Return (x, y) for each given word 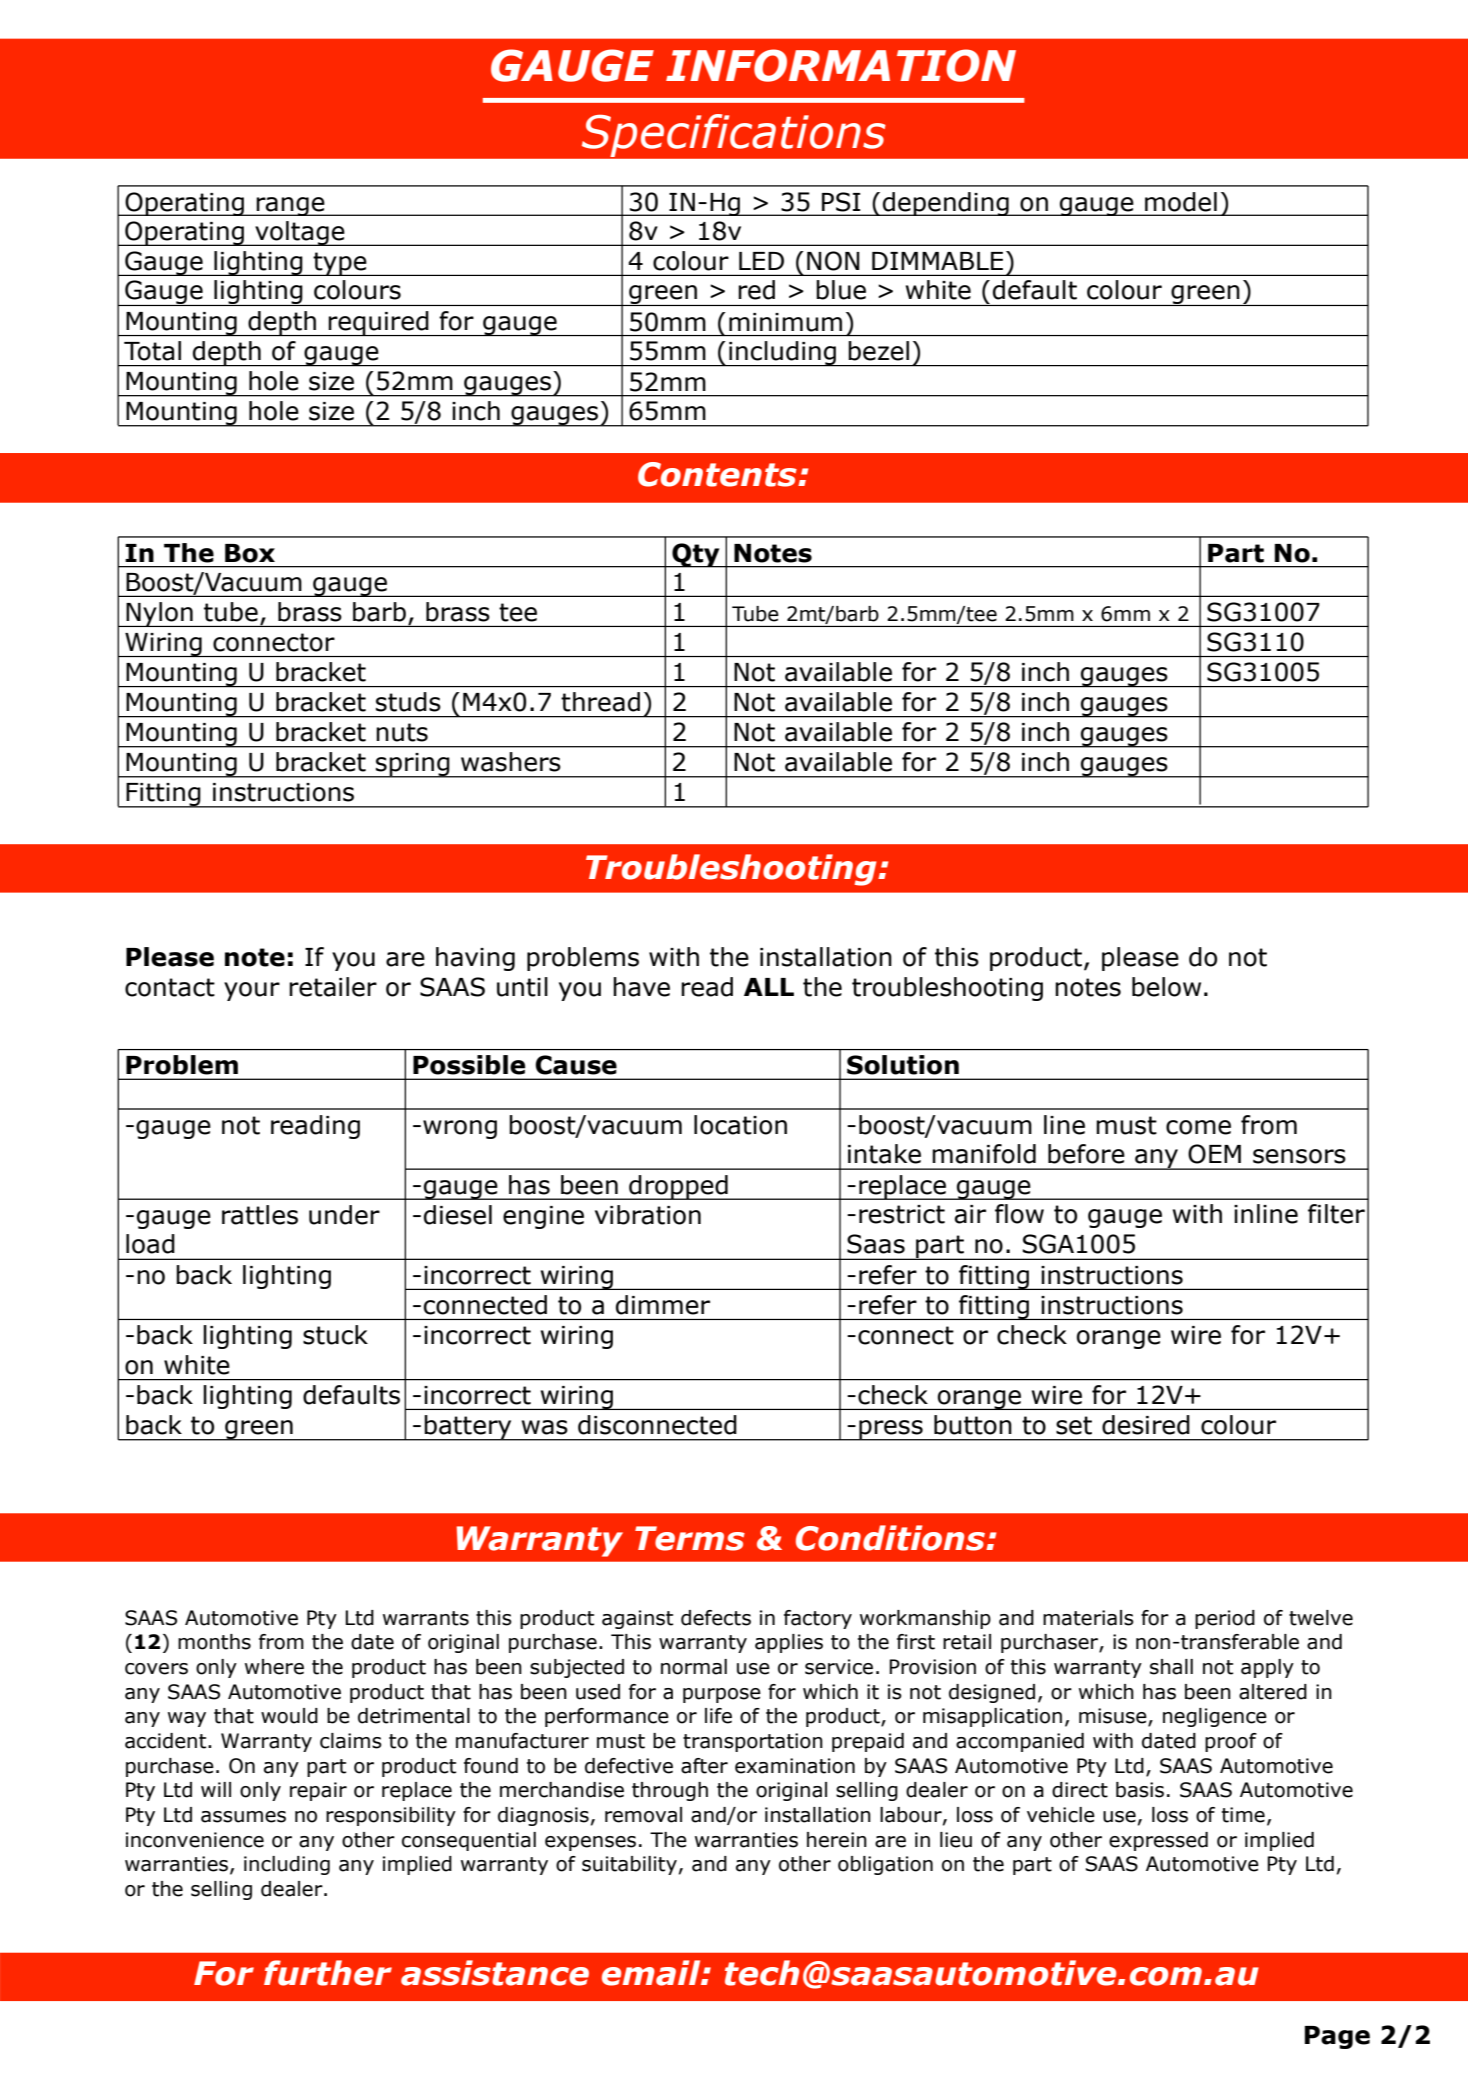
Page (1337, 2037)
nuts (402, 732)
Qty (696, 555)
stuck (335, 1335)
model (1181, 202)
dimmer (663, 1305)
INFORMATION (841, 65)
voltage (300, 233)
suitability (629, 1865)
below (1166, 987)
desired (1146, 1425)
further (328, 1973)
